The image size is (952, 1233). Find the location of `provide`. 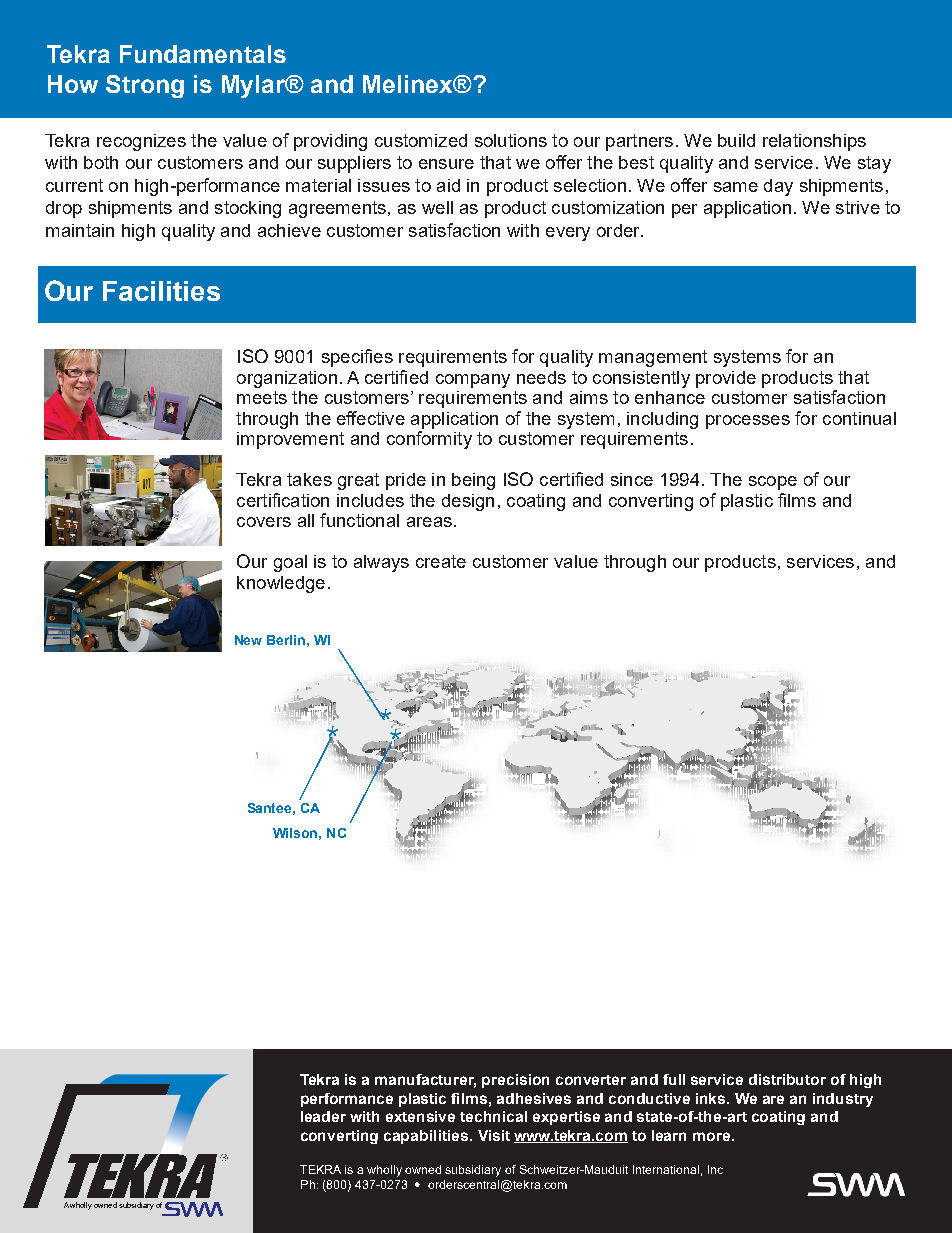

provide is located at coordinates (726, 379).
